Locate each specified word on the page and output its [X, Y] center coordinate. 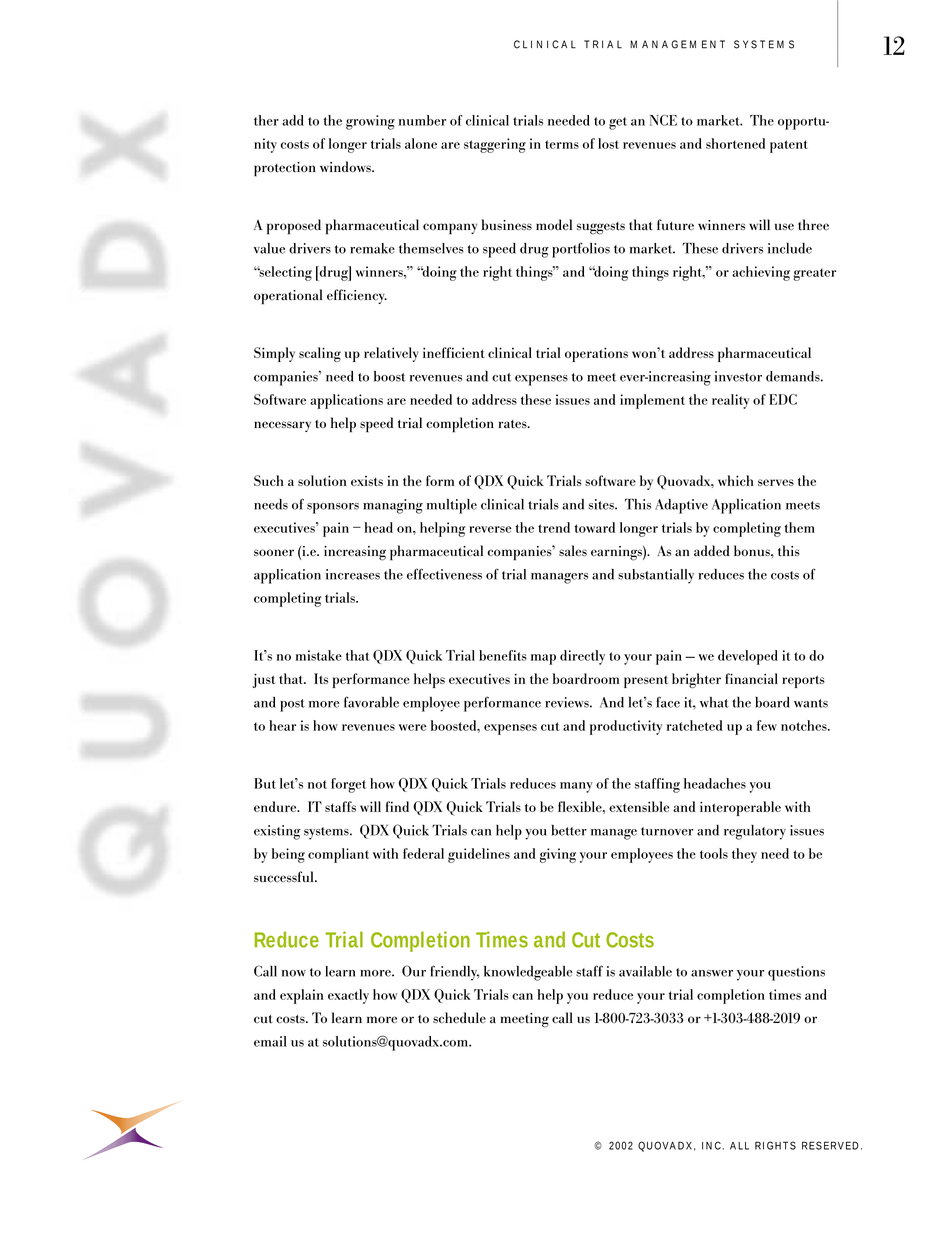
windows [346, 167]
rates [513, 424]
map [543, 659]
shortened [735, 143]
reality [730, 401]
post [292, 705]
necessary [282, 426]
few [767, 725]
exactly [348, 996]
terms [562, 144]
